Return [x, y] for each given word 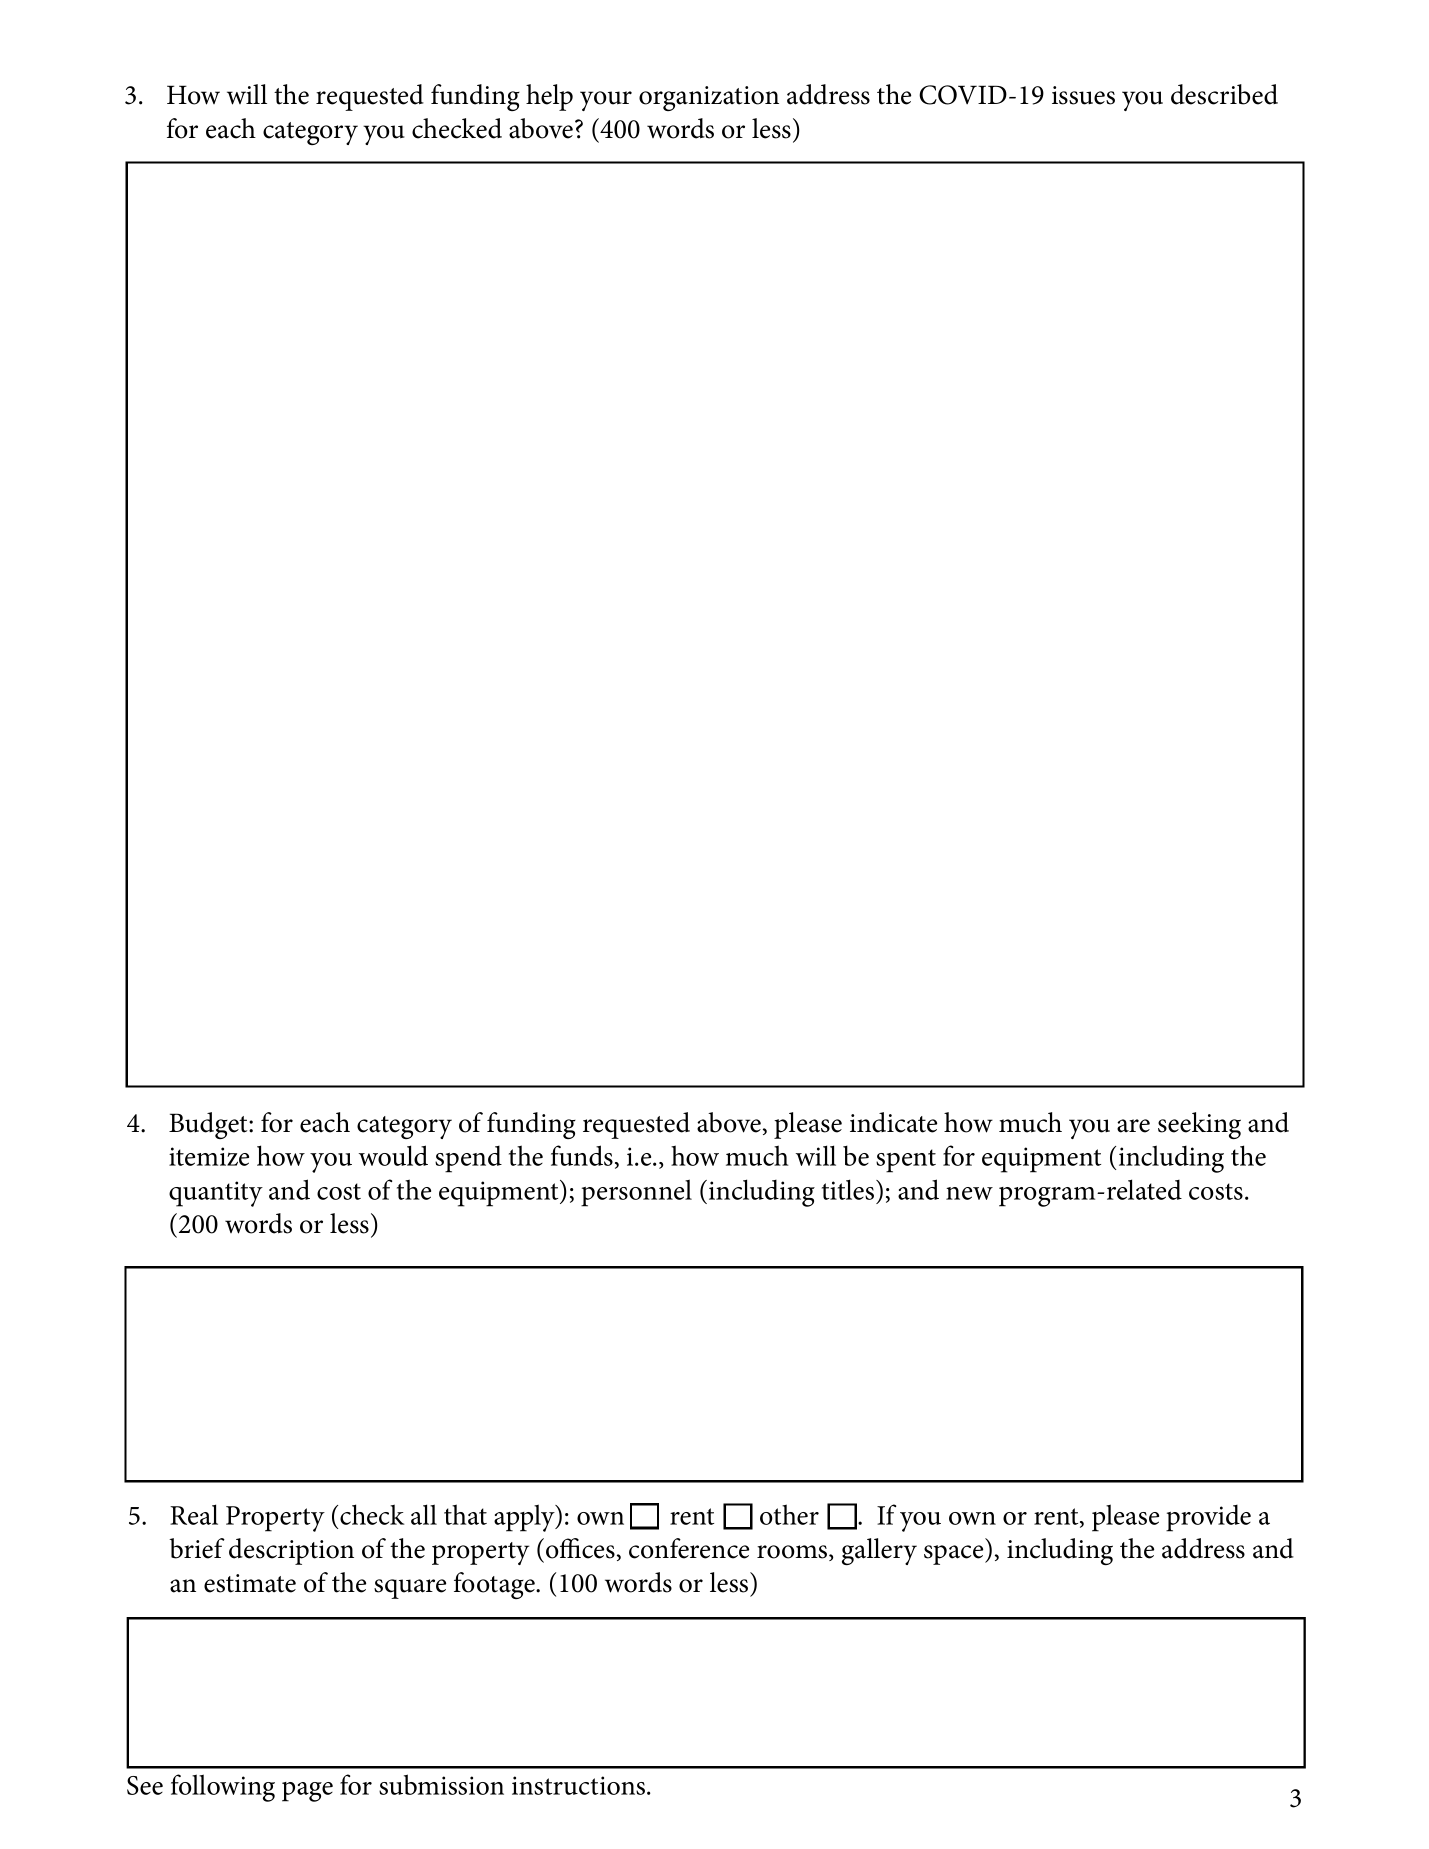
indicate [893, 1122]
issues [1083, 95]
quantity [216, 1194]
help [549, 97]
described [1224, 94]
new [969, 1193]
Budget [209, 1125]
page [307, 1792]
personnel [636, 1193]
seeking [1199, 1125]
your [606, 101]
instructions [580, 1785]
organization [709, 98]
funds [582, 1155]
